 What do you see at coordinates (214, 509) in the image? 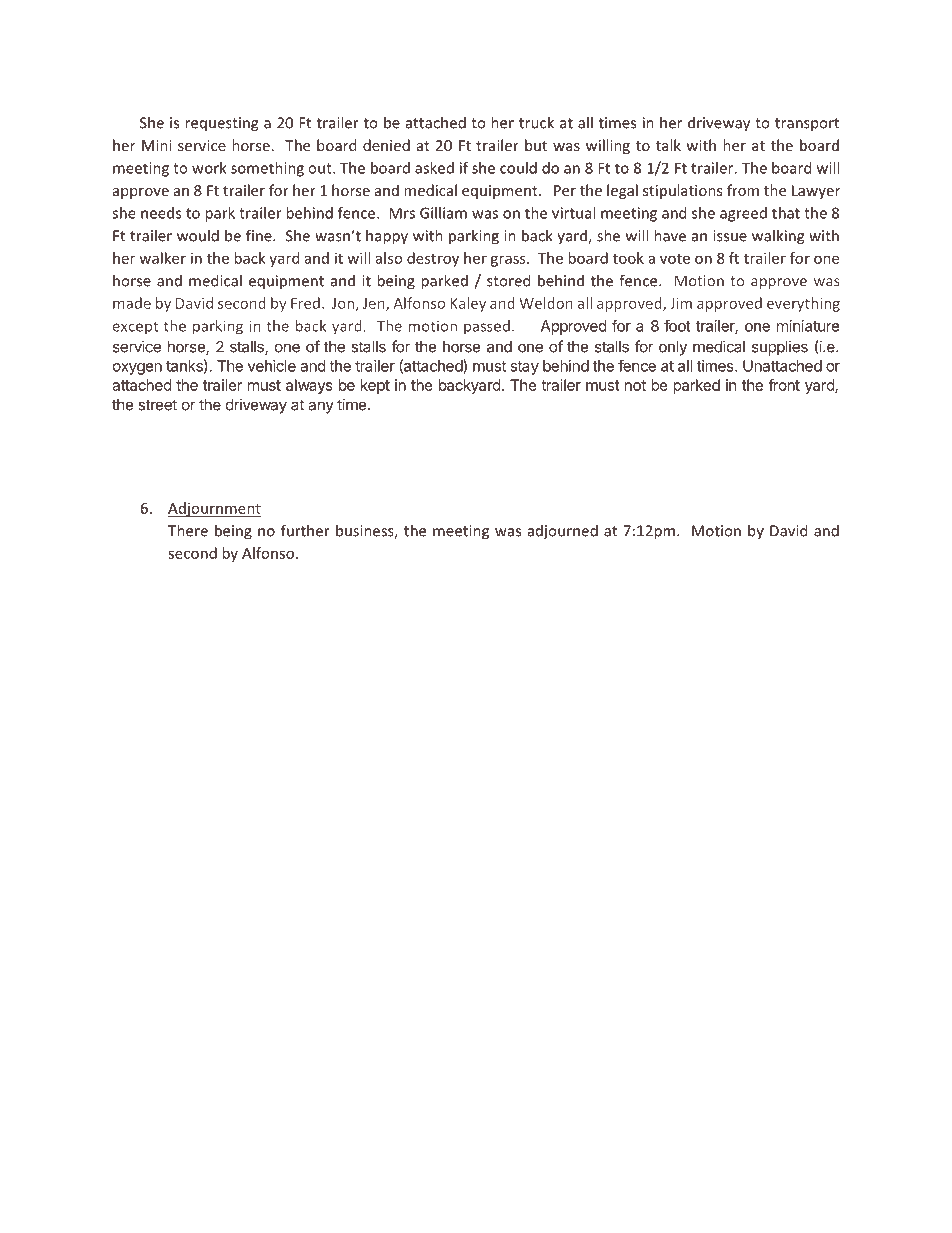
I see `Adjournment` at bounding box center [214, 509].
